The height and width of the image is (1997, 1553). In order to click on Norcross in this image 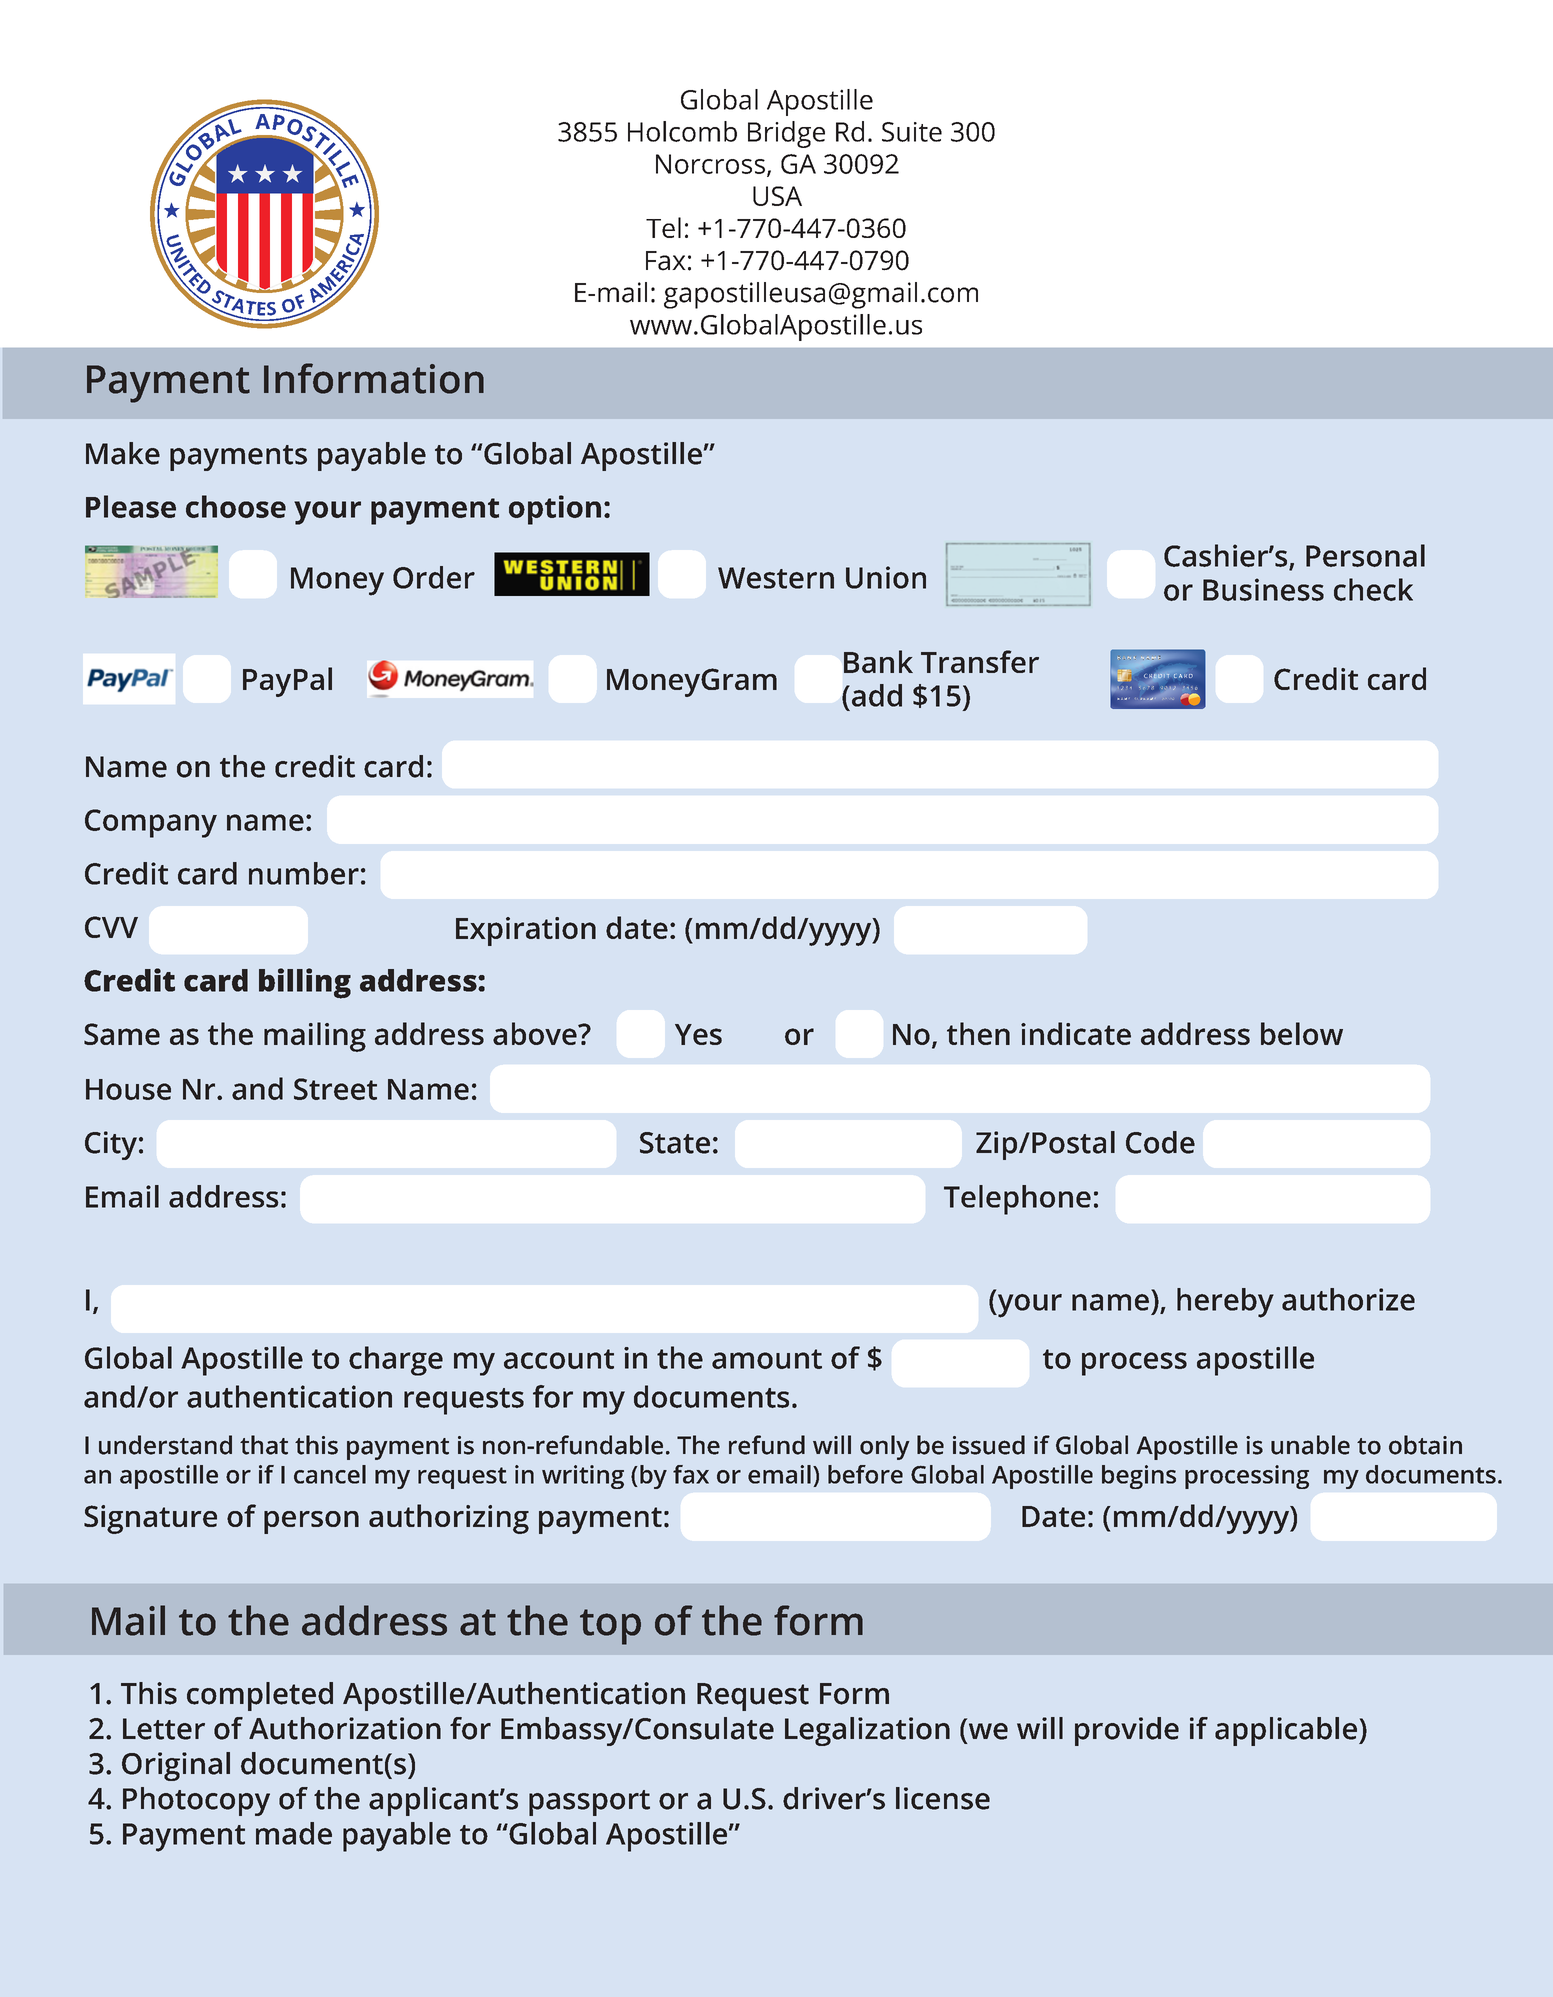, I will do `click(710, 164)`.
